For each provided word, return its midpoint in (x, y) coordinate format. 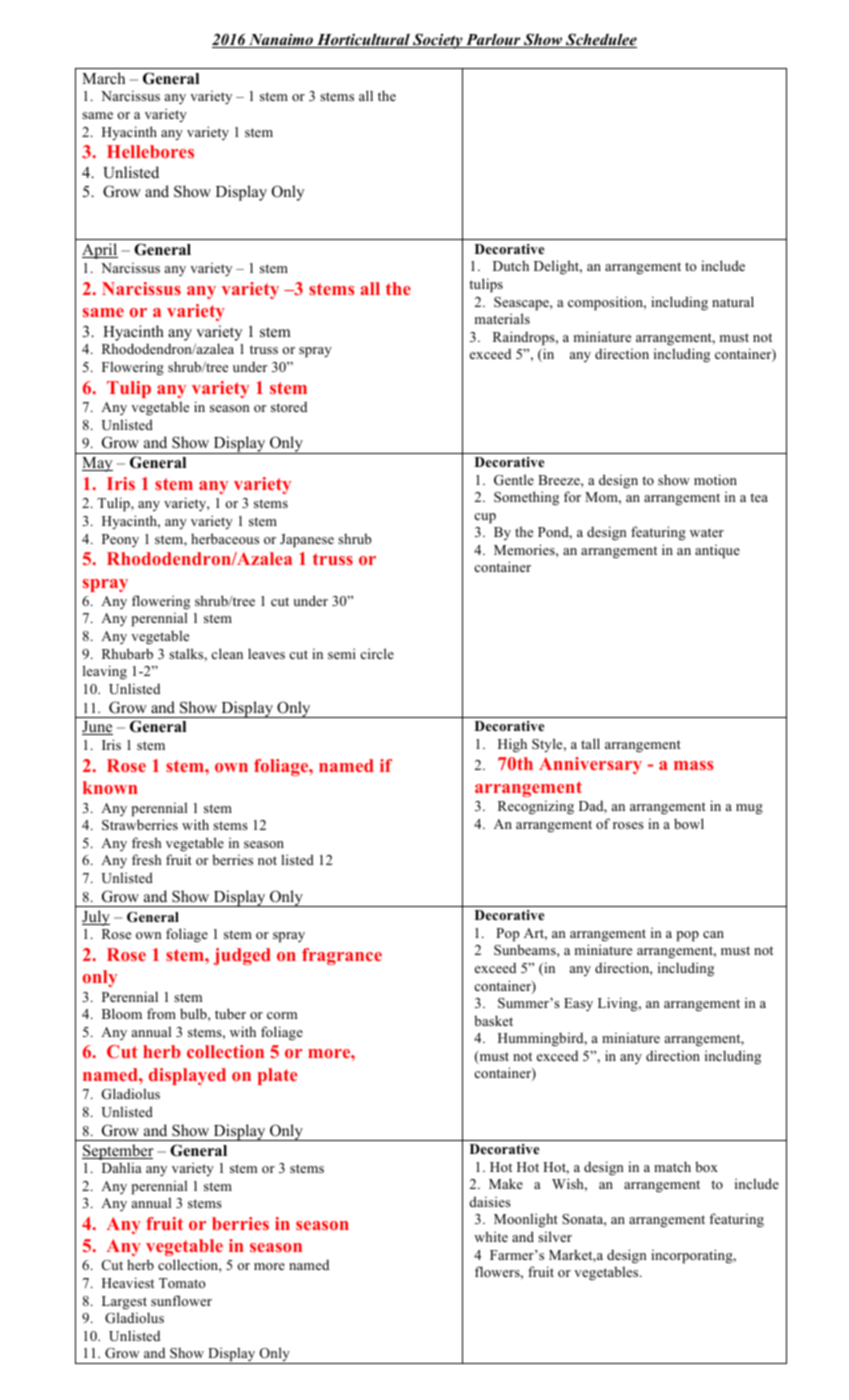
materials (502, 318)
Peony (120, 540)
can (713, 934)
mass (694, 765)
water (707, 532)
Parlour (493, 40)
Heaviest (128, 1282)
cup (485, 518)
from (161, 1013)
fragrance (342, 956)
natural (733, 301)
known (110, 787)
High (512, 745)
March (103, 78)
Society (438, 41)
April (100, 251)
